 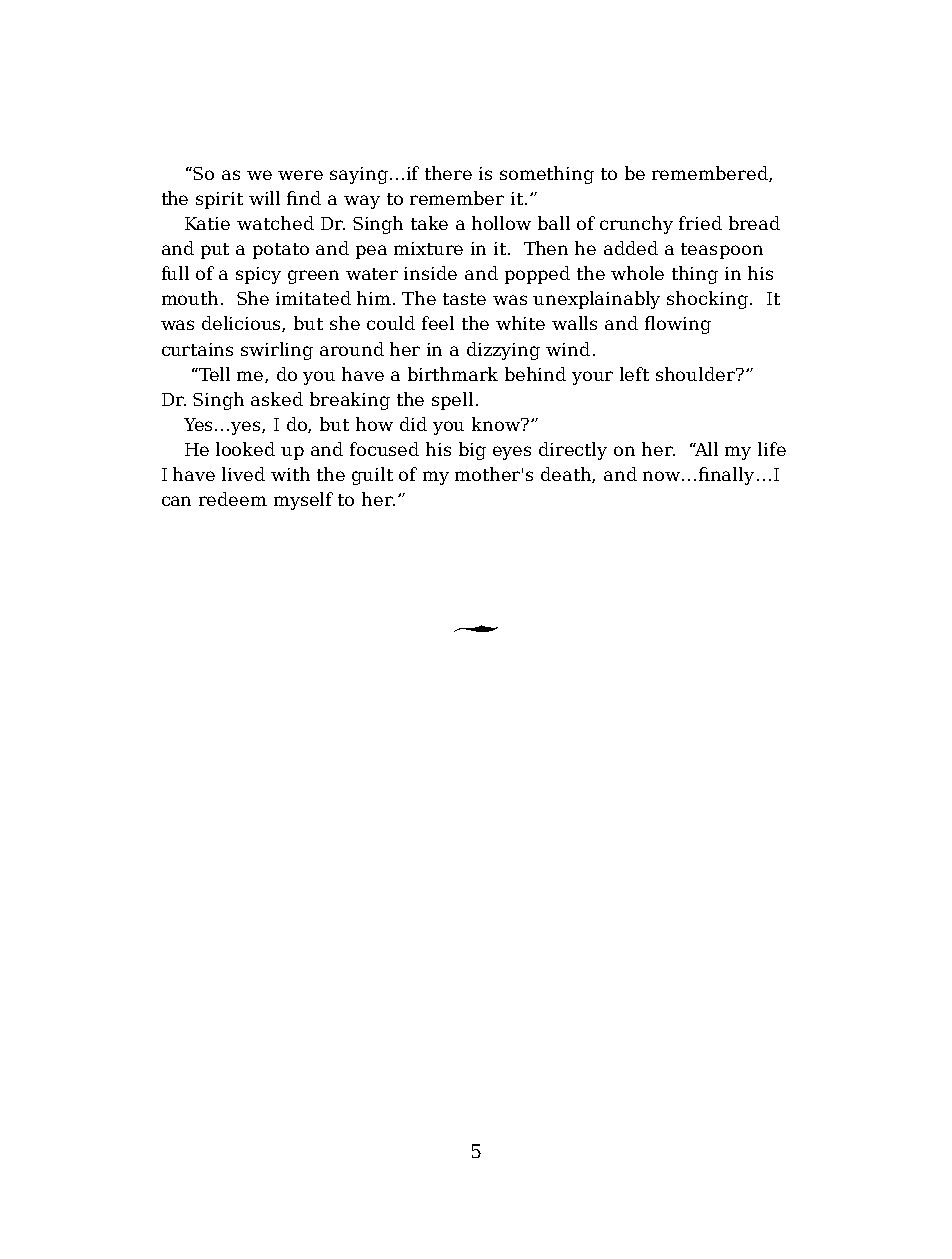 What do you see at coordinates (264, 198) in the screenshot?
I see `will` at bounding box center [264, 198].
